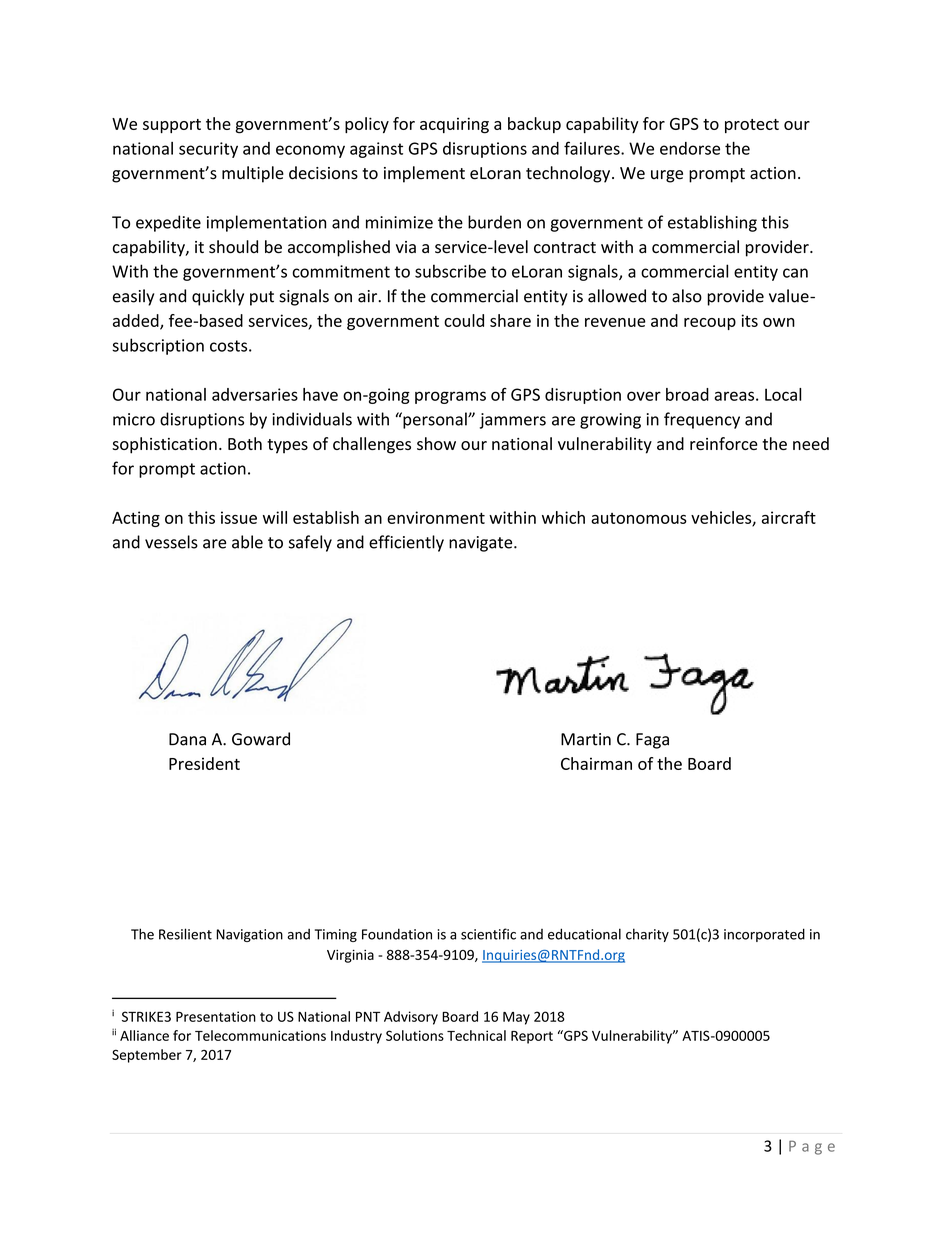 This document has width=952, height=1233. What do you see at coordinates (454, 125) in the document?
I see `acquiring` at bounding box center [454, 125].
